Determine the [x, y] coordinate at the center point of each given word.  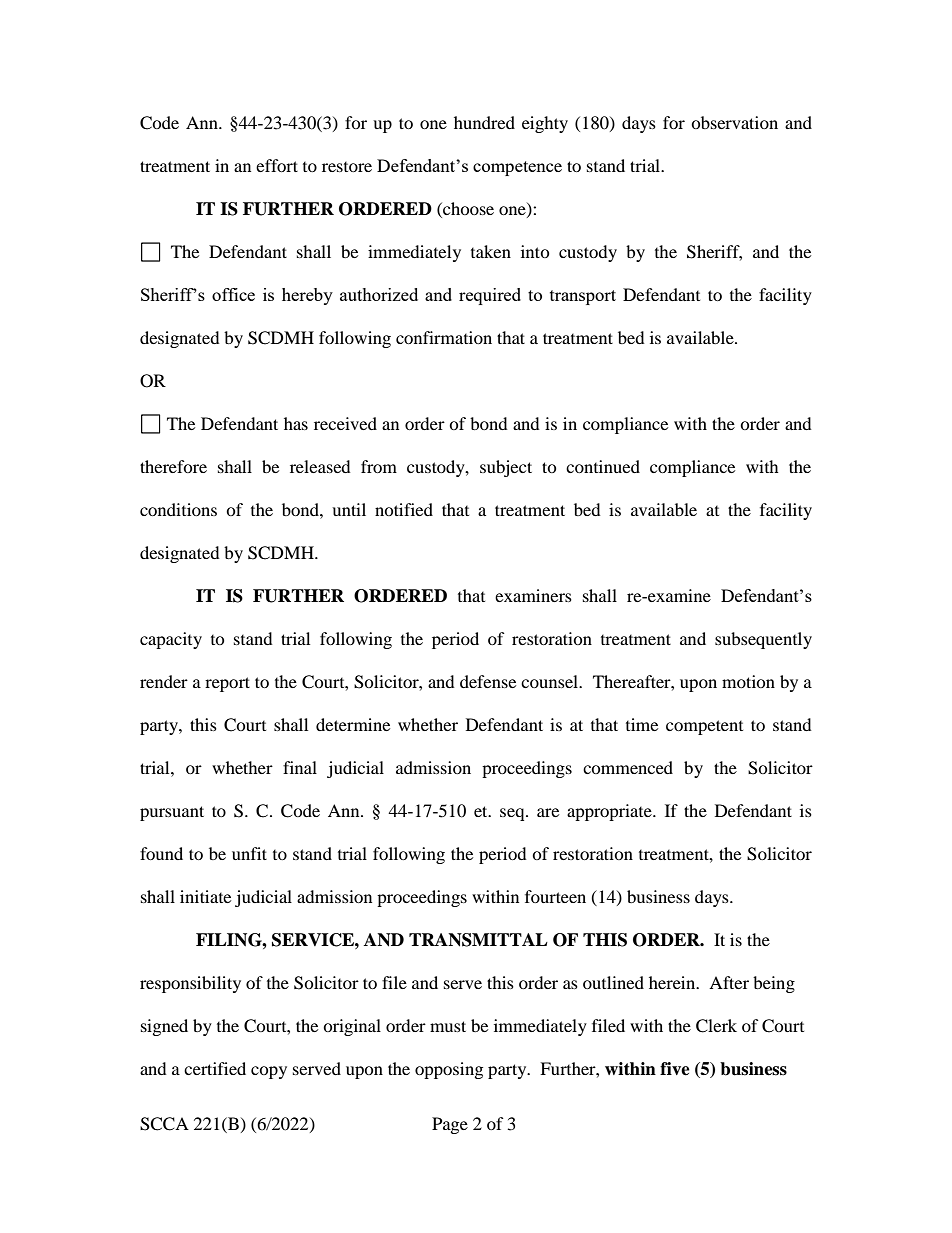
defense [488, 681]
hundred [484, 122]
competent [704, 727]
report [227, 684]
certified [215, 1068]
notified [404, 509]
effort [277, 165]
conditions [178, 509]
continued [603, 466]
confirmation [444, 337]
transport [583, 297]
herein [673, 982]
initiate [205, 896]
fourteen [555, 896]
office [233, 294]
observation [734, 122]
